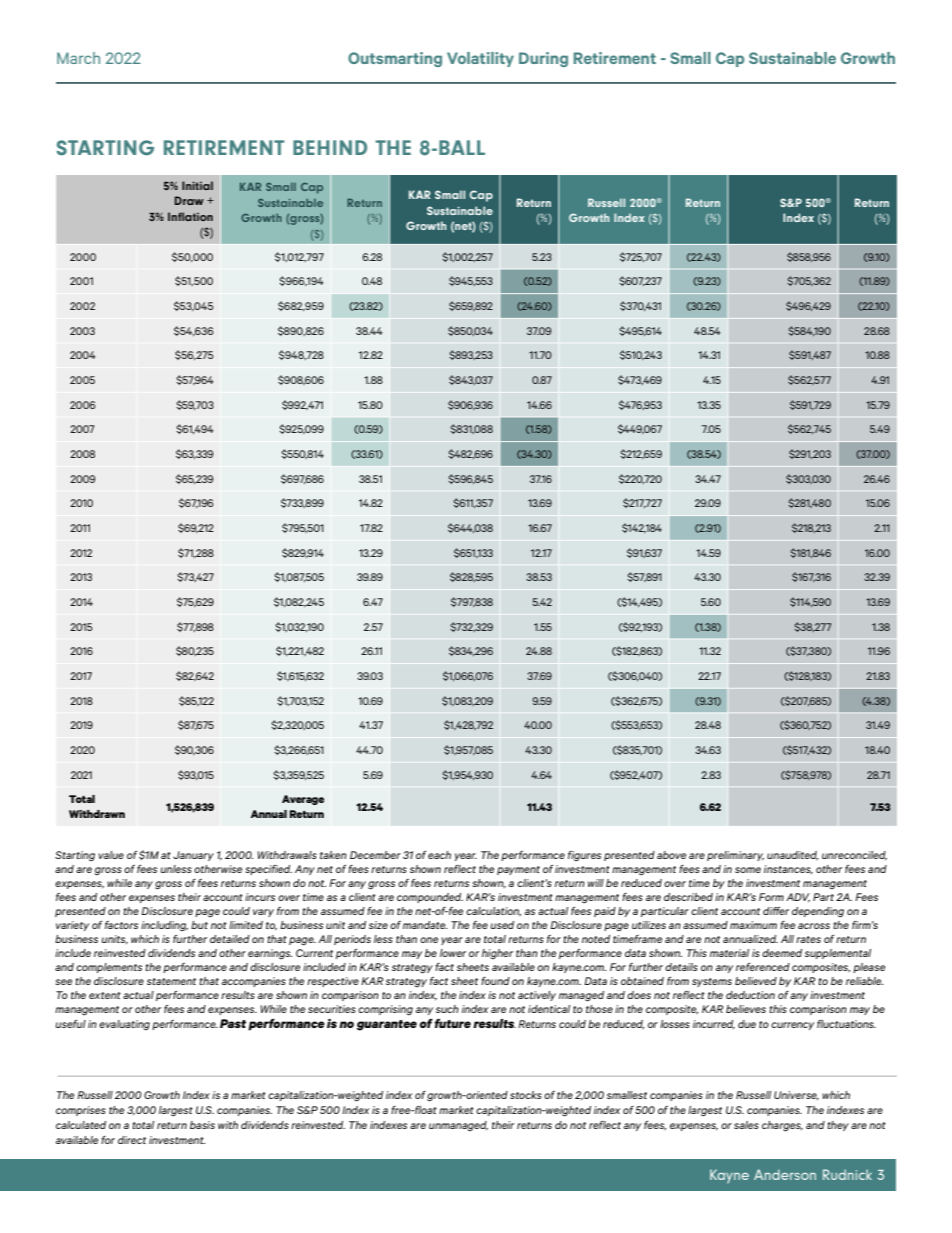 The height and width of the image is (1233, 952). I want to click on direct, so click(132, 1140).
